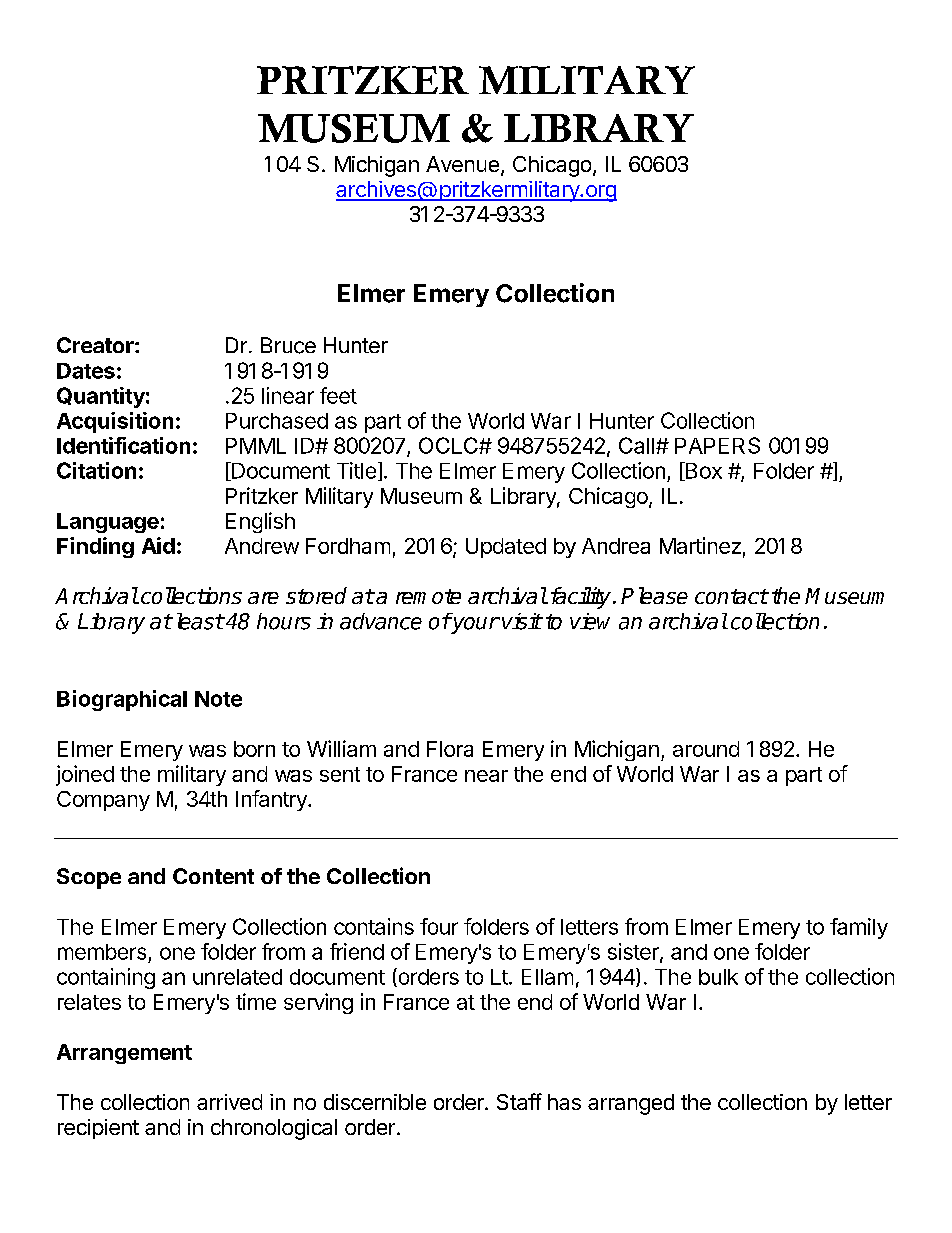 Image resolution: width=952 pixels, height=1233 pixels. Describe the element at coordinates (702, 471) in the document. I see `Box` at that location.
